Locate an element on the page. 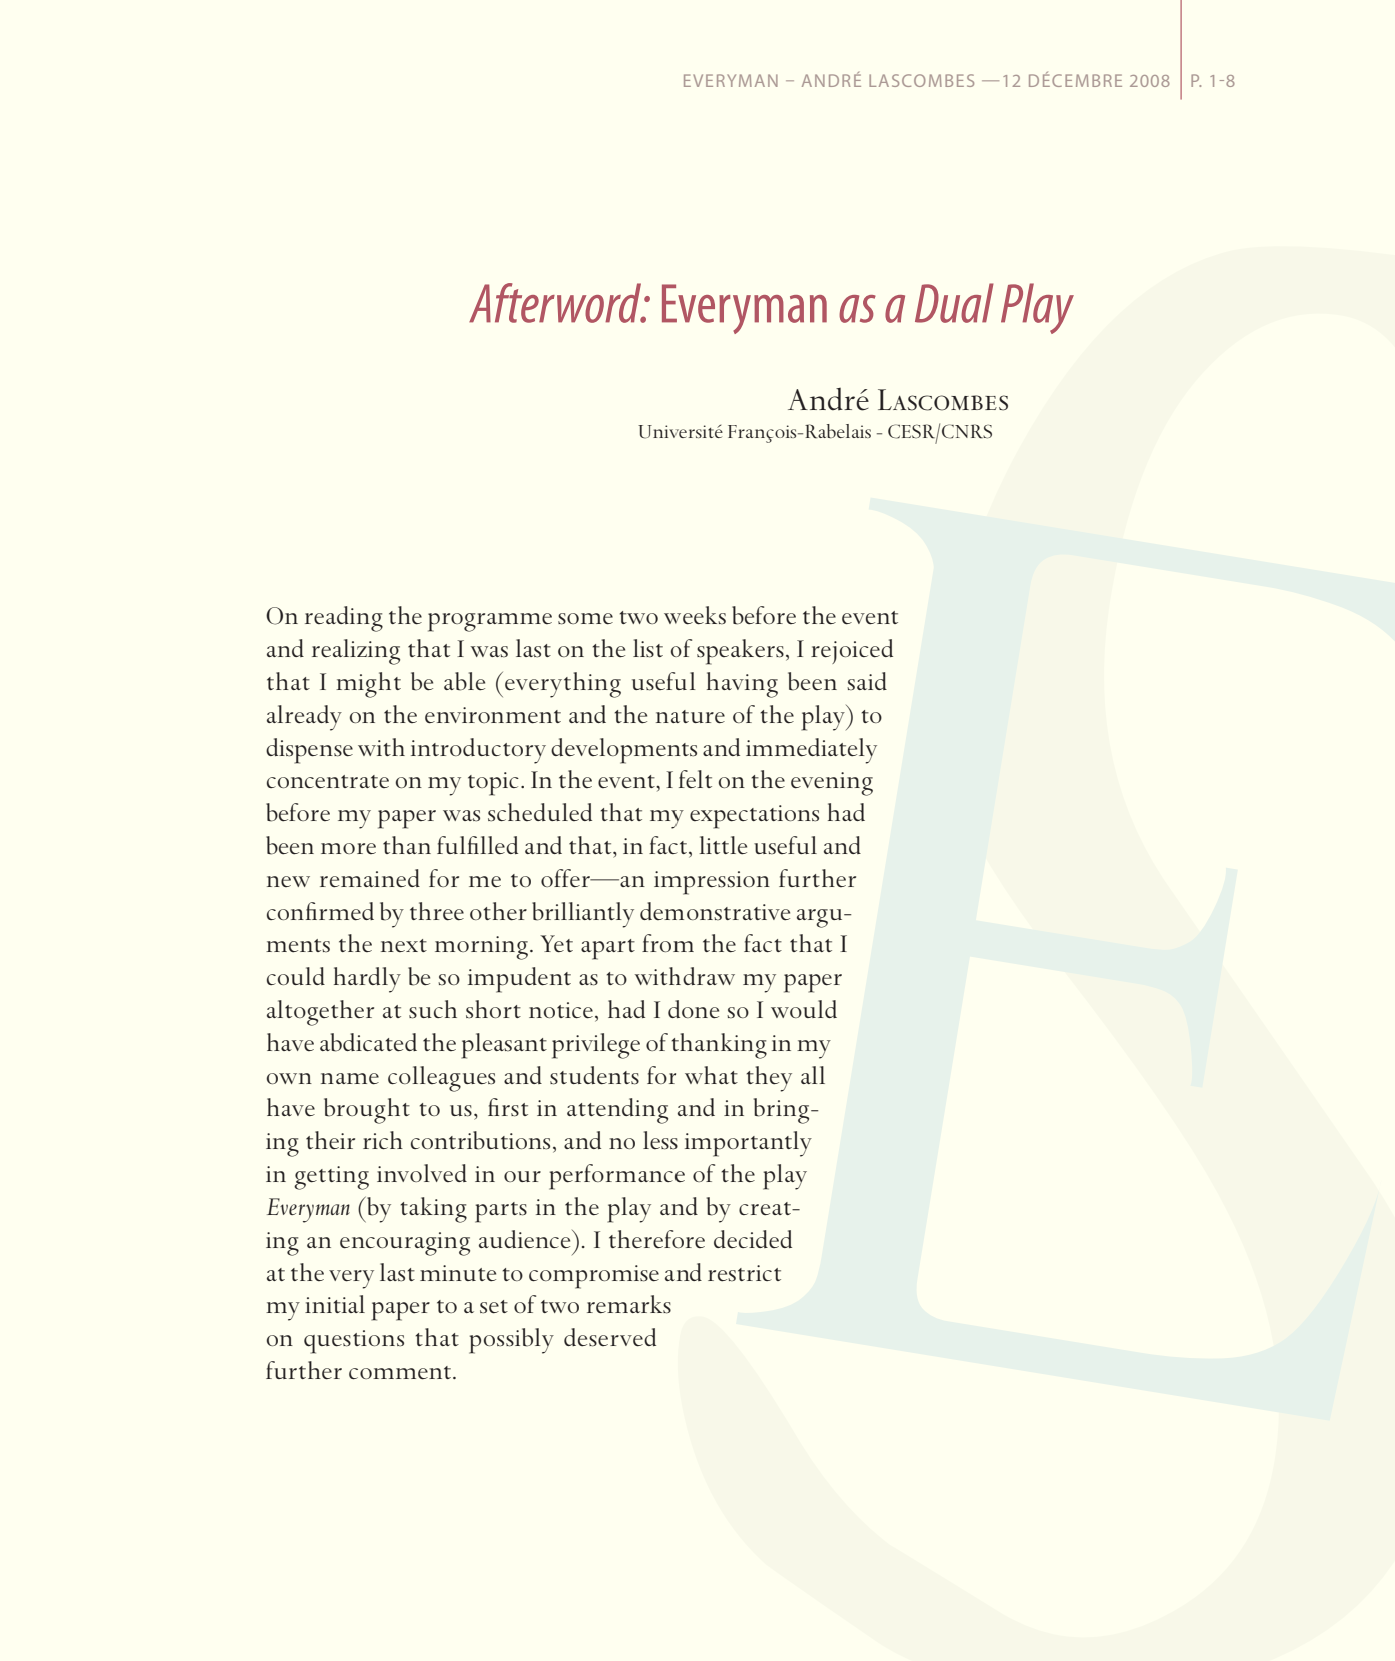 The width and height of the page is (1395, 1661). weeks is located at coordinates (695, 615).
